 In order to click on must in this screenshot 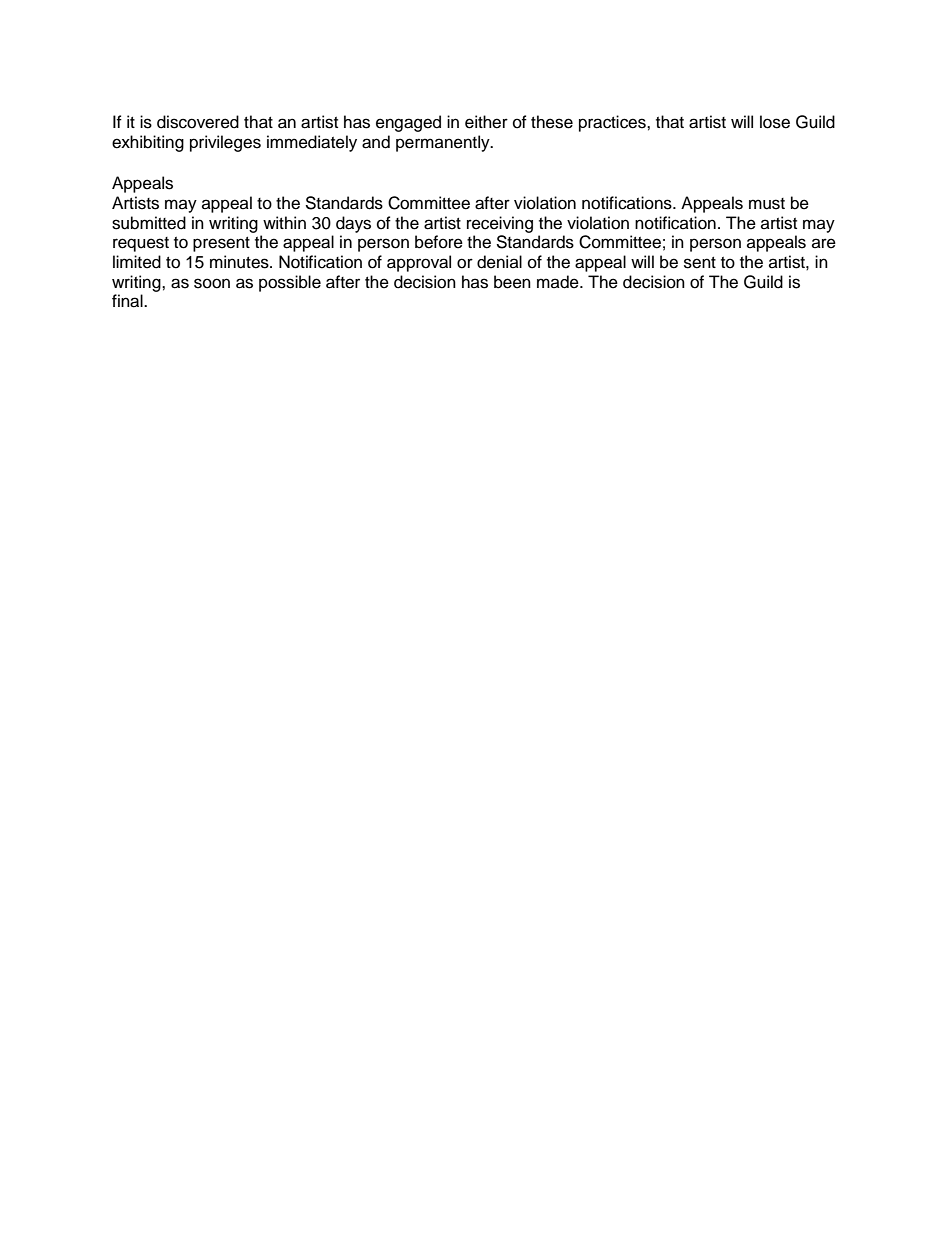, I will do `click(767, 204)`.
